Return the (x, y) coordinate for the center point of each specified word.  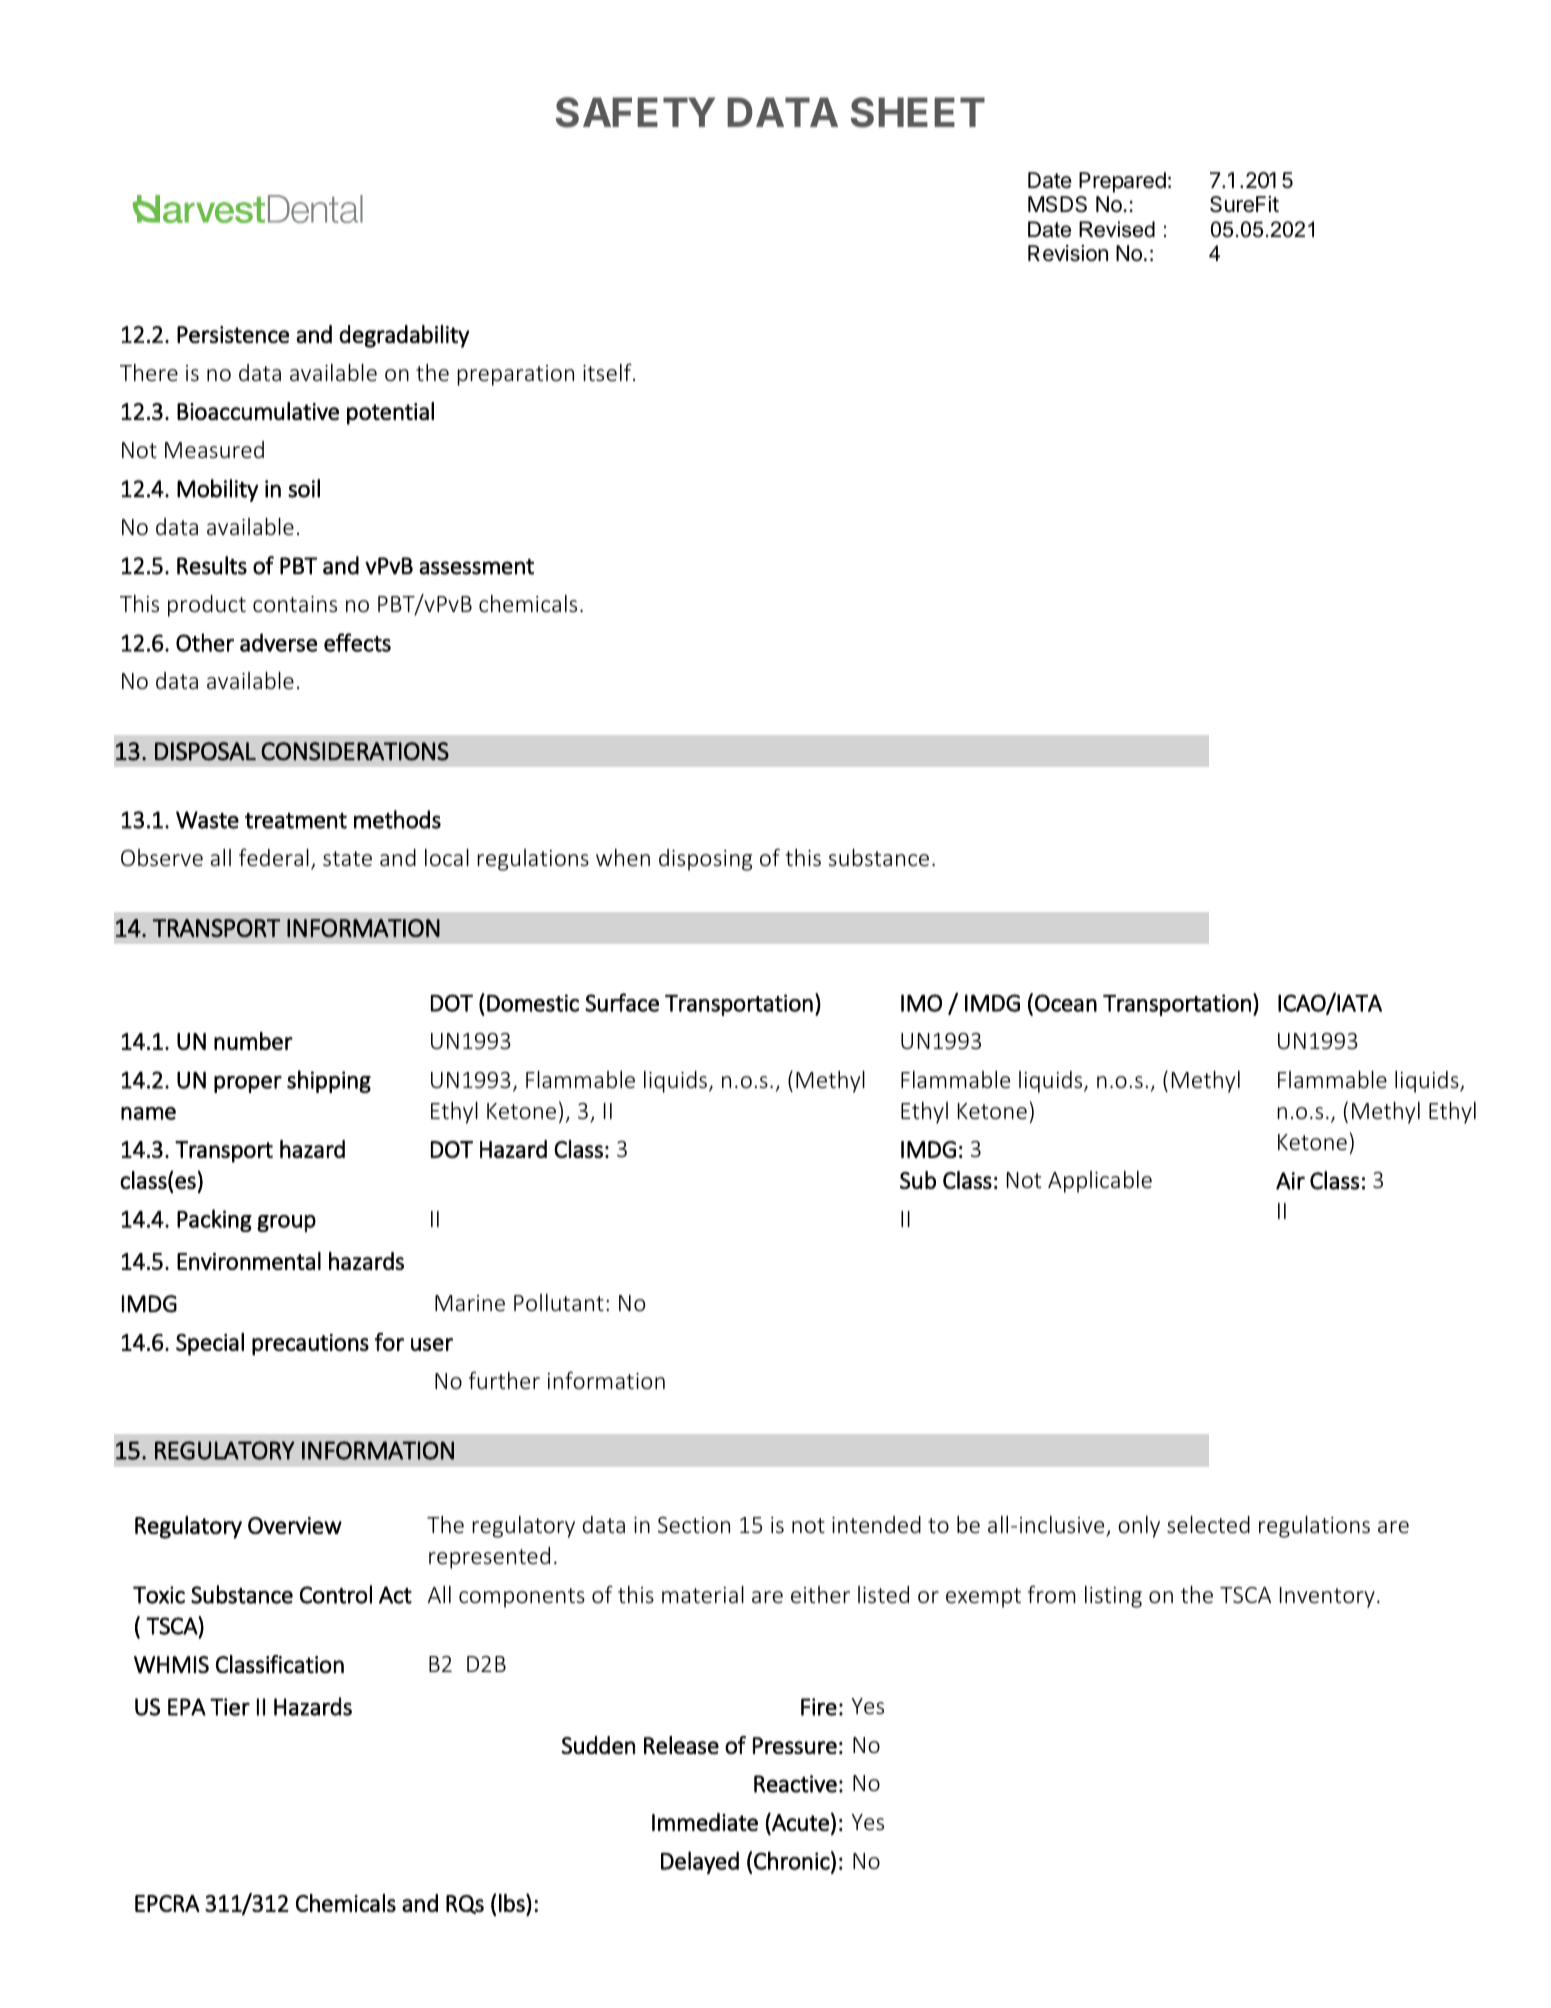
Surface (622, 1002)
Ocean (1066, 1003)
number (253, 1041)
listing (1113, 1597)
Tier (230, 1707)
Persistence (233, 334)
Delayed (700, 1862)
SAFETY (635, 112)
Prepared (1122, 182)
